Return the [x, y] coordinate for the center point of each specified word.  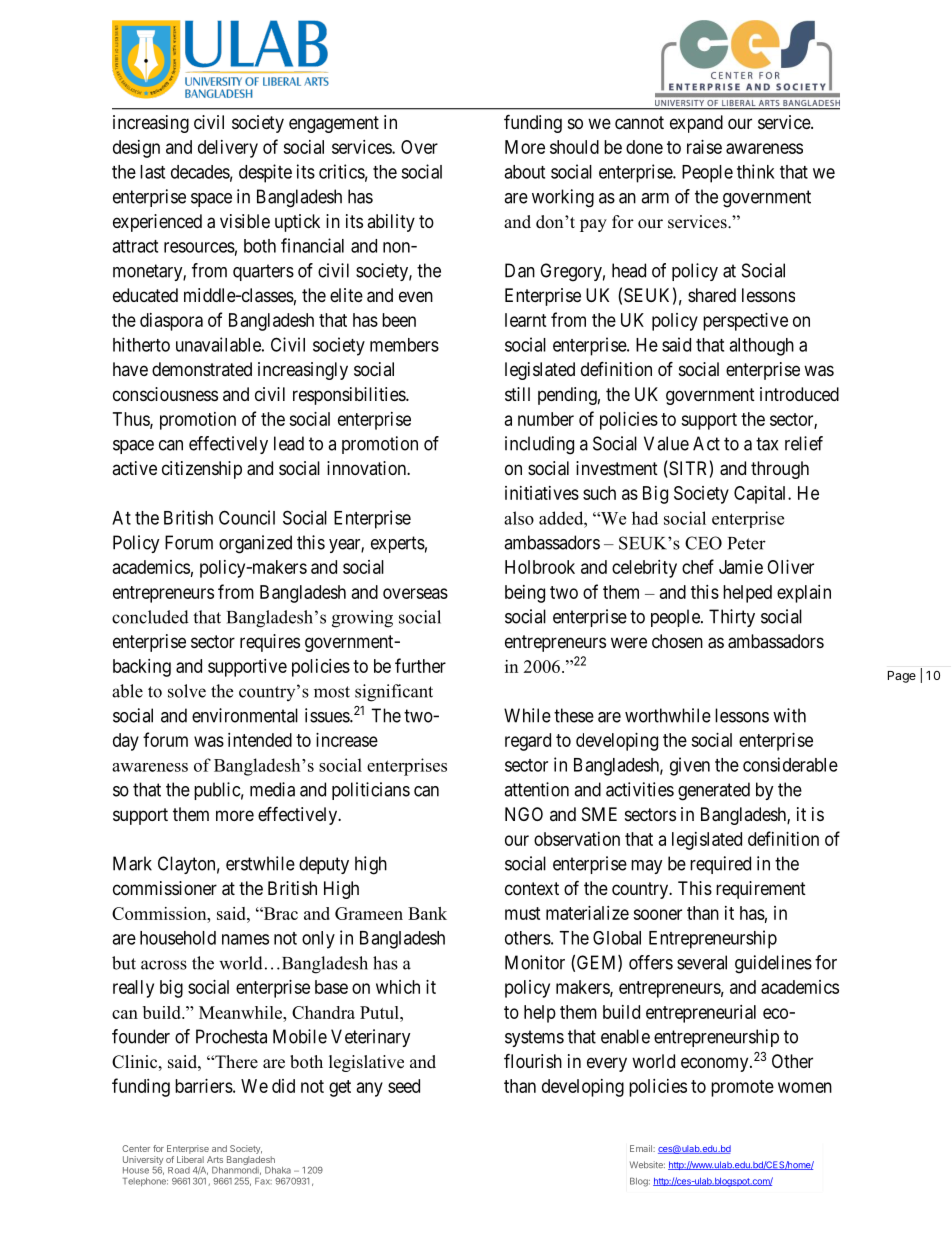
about [524, 172]
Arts [215, 1159]
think [756, 171]
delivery [228, 149]
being [525, 594]
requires [270, 643]
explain [804, 594]
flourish [533, 1060]
